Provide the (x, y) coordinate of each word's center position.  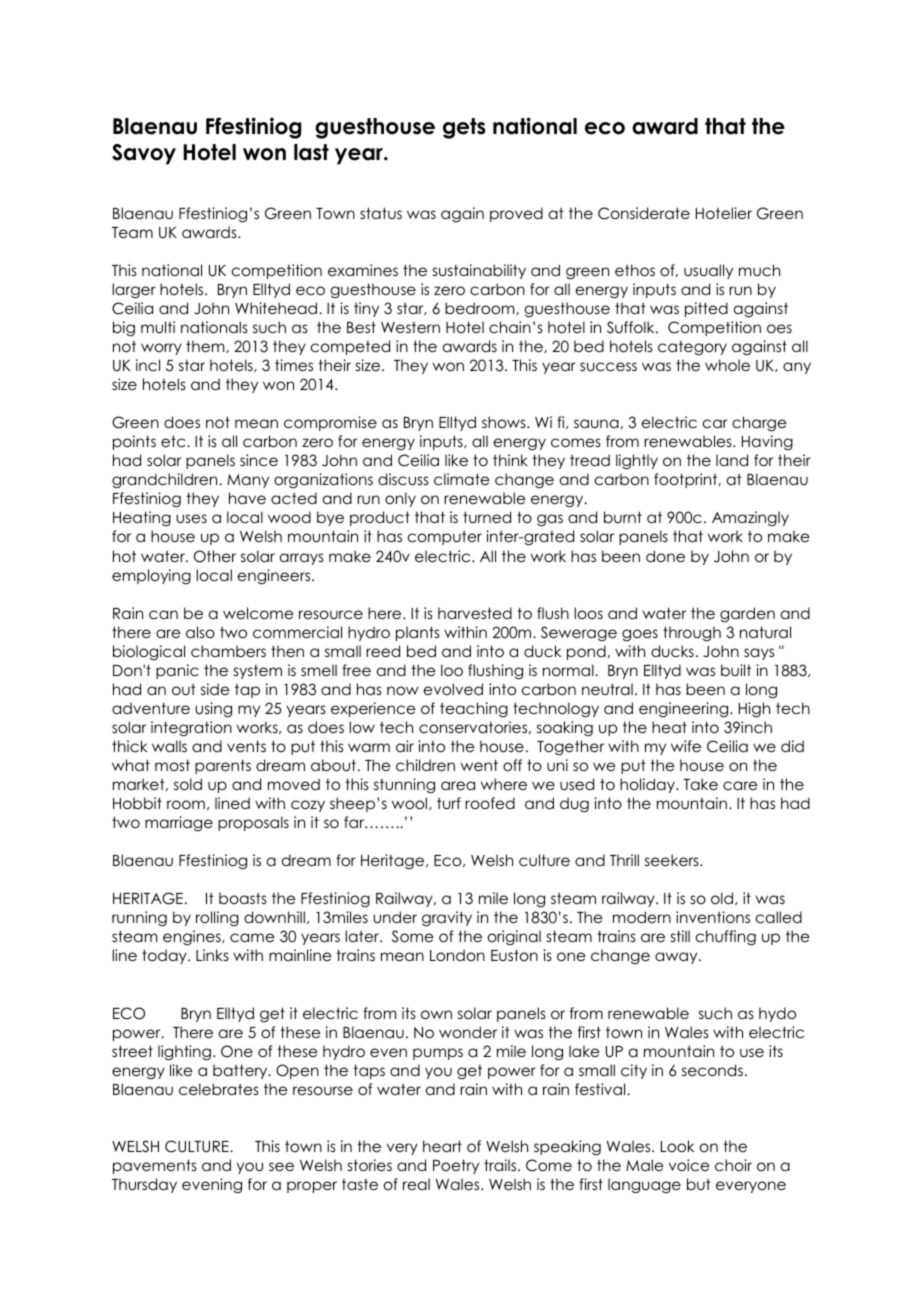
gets (464, 128)
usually (708, 271)
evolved (453, 689)
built (736, 670)
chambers (228, 651)
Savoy (144, 154)
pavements (155, 1166)
